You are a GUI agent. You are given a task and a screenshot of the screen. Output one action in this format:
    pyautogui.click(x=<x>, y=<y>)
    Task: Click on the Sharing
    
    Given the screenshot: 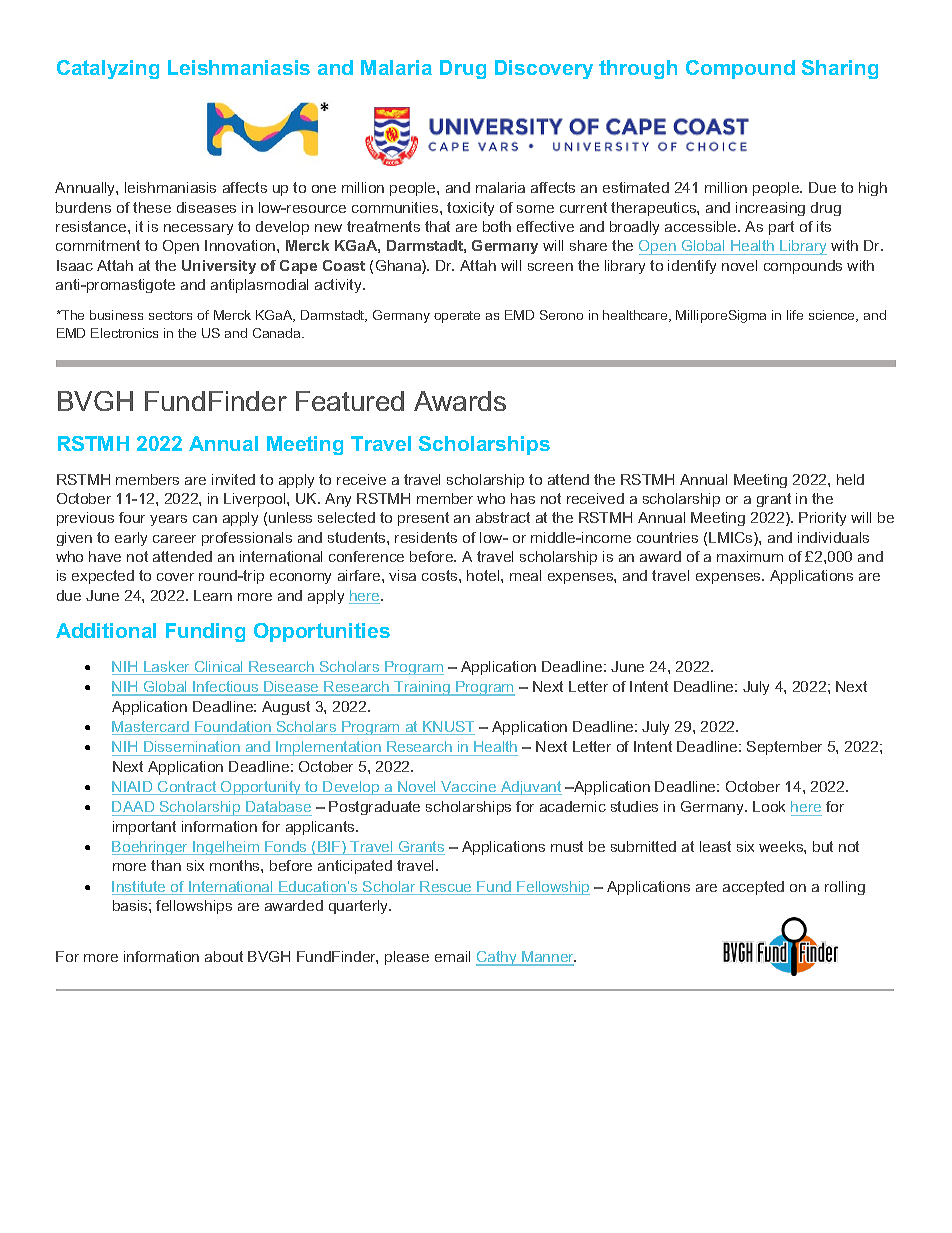 What is the action you would take?
    pyautogui.click(x=840, y=69)
